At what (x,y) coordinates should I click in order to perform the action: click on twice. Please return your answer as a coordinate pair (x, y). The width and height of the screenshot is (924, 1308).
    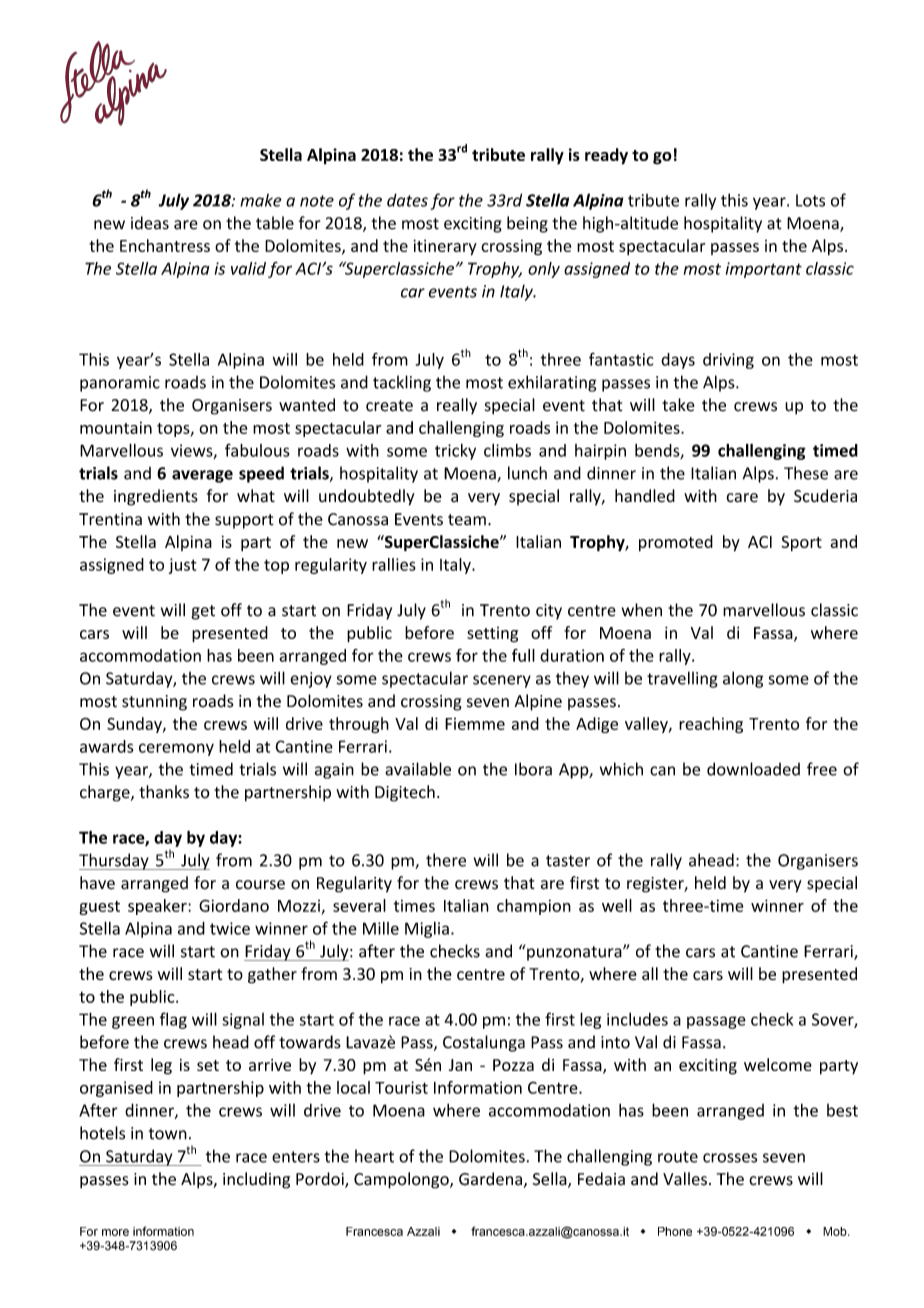
    Looking at the image, I should click on (230, 928).
